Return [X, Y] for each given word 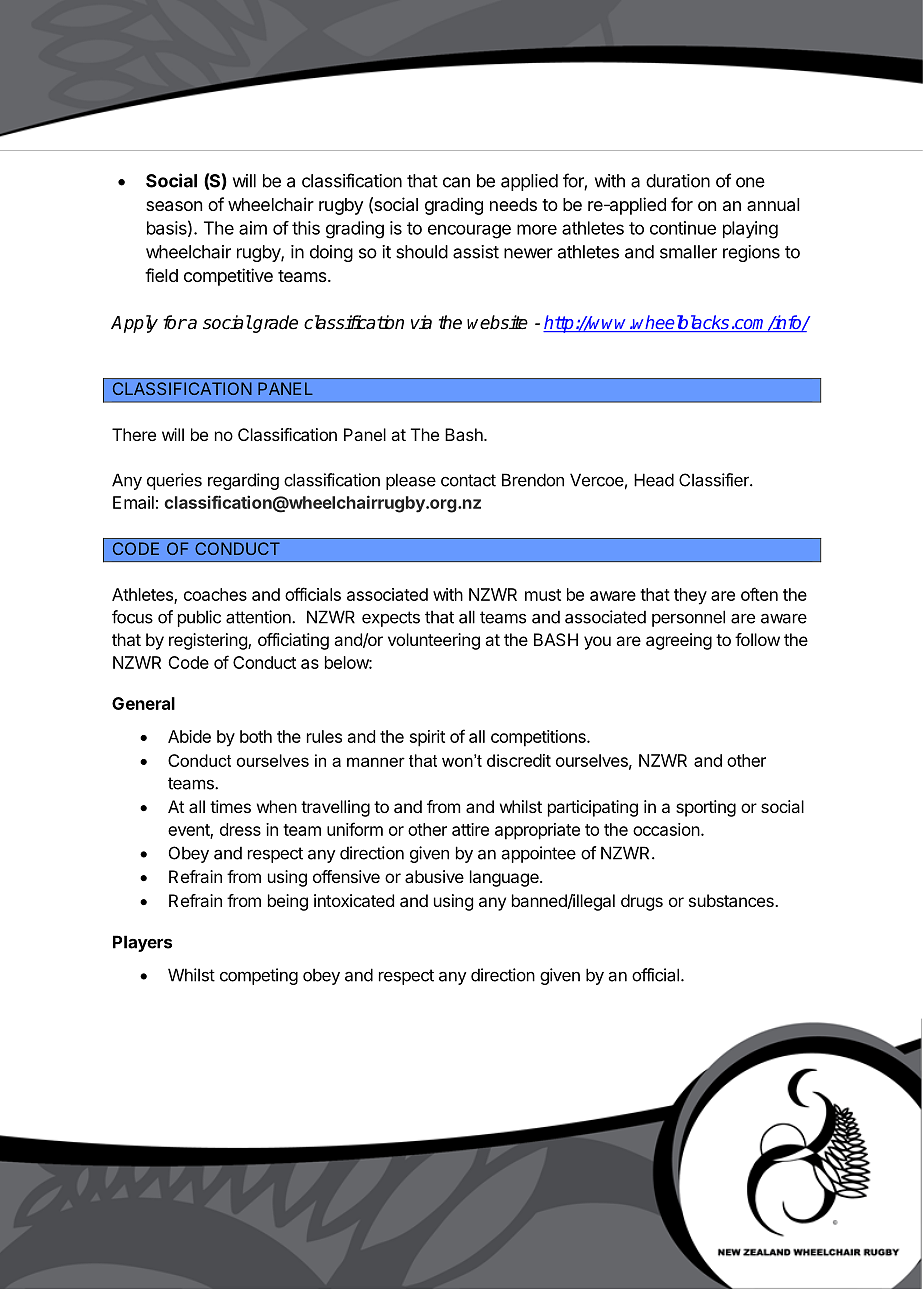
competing [259, 976]
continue [683, 228]
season [174, 206]
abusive [434, 876]
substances [732, 900]
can [456, 182]
